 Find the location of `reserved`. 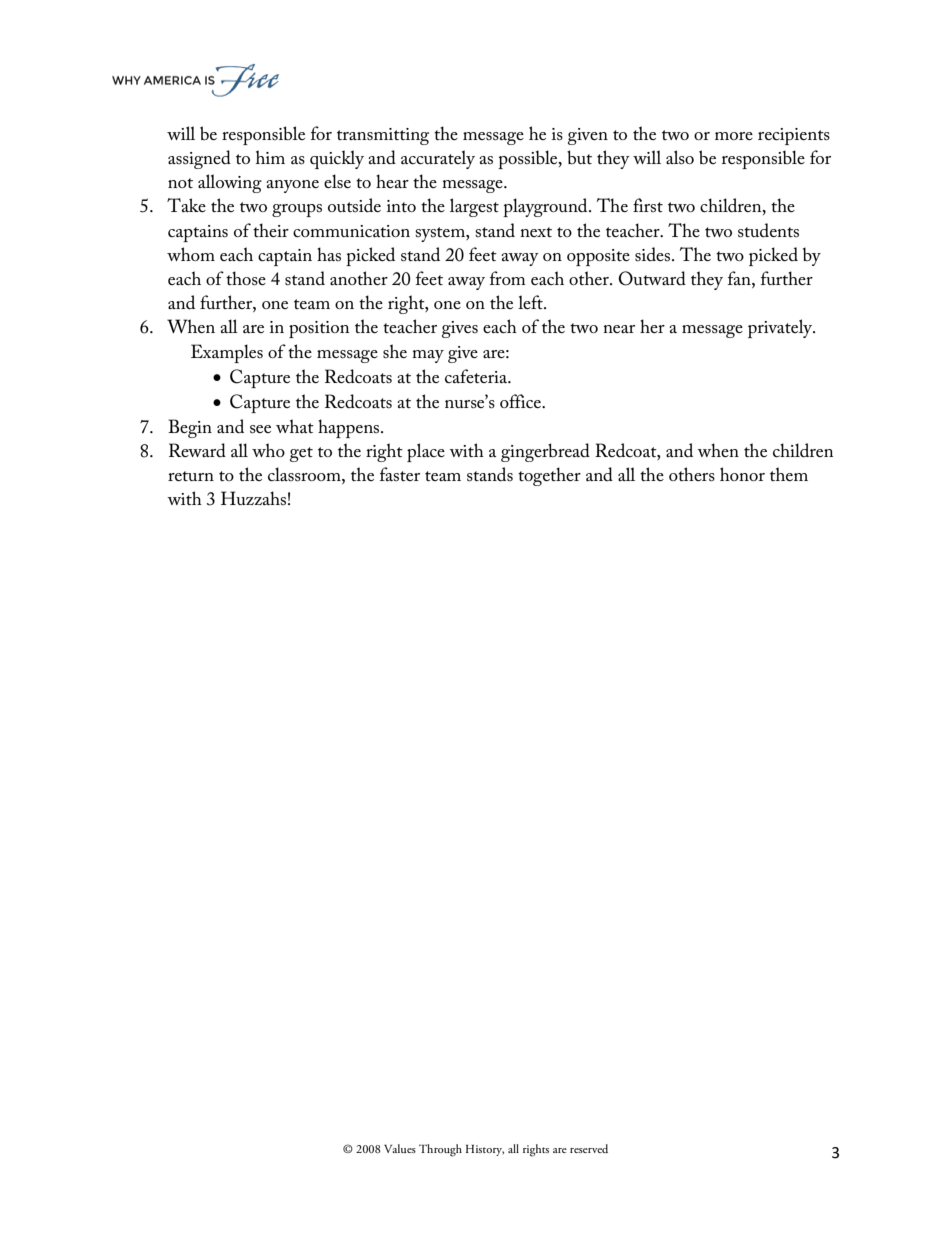

reserved is located at coordinates (589, 1148).
